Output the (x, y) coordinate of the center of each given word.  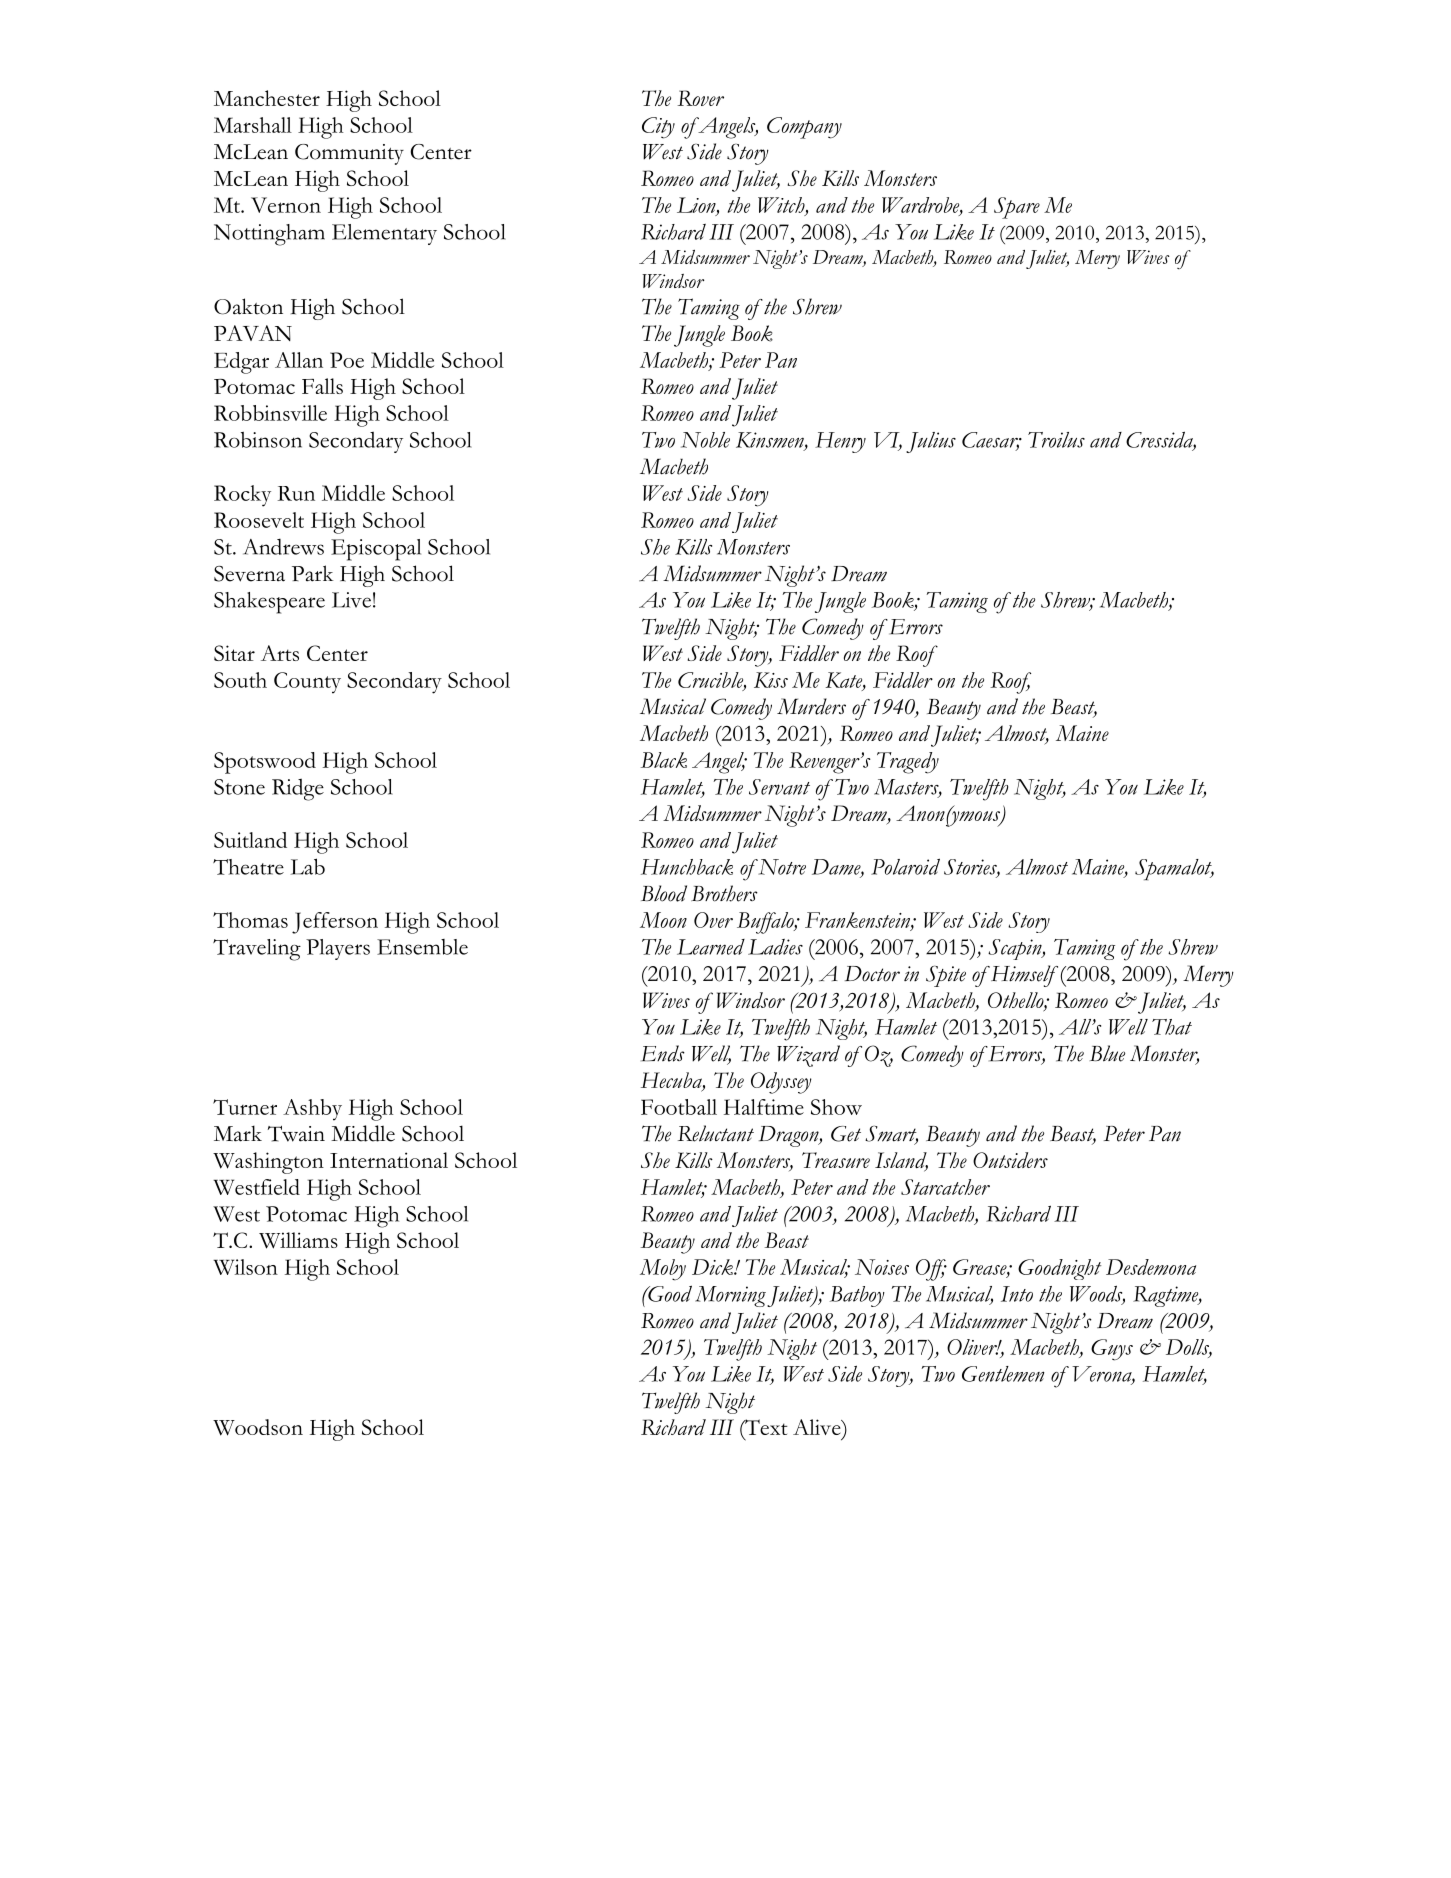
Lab (308, 866)
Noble (705, 440)
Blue (1107, 1053)
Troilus (1056, 440)
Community (349, 154)
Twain (296, 1134)
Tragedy (908, 763)
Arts (280, 653)
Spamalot (1174, 870)
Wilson (245, 1267)
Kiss (771, 680)
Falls (322, 386)
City (658, 128)
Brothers (724, 893)
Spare (1017, 208)
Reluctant (716, 1133)
